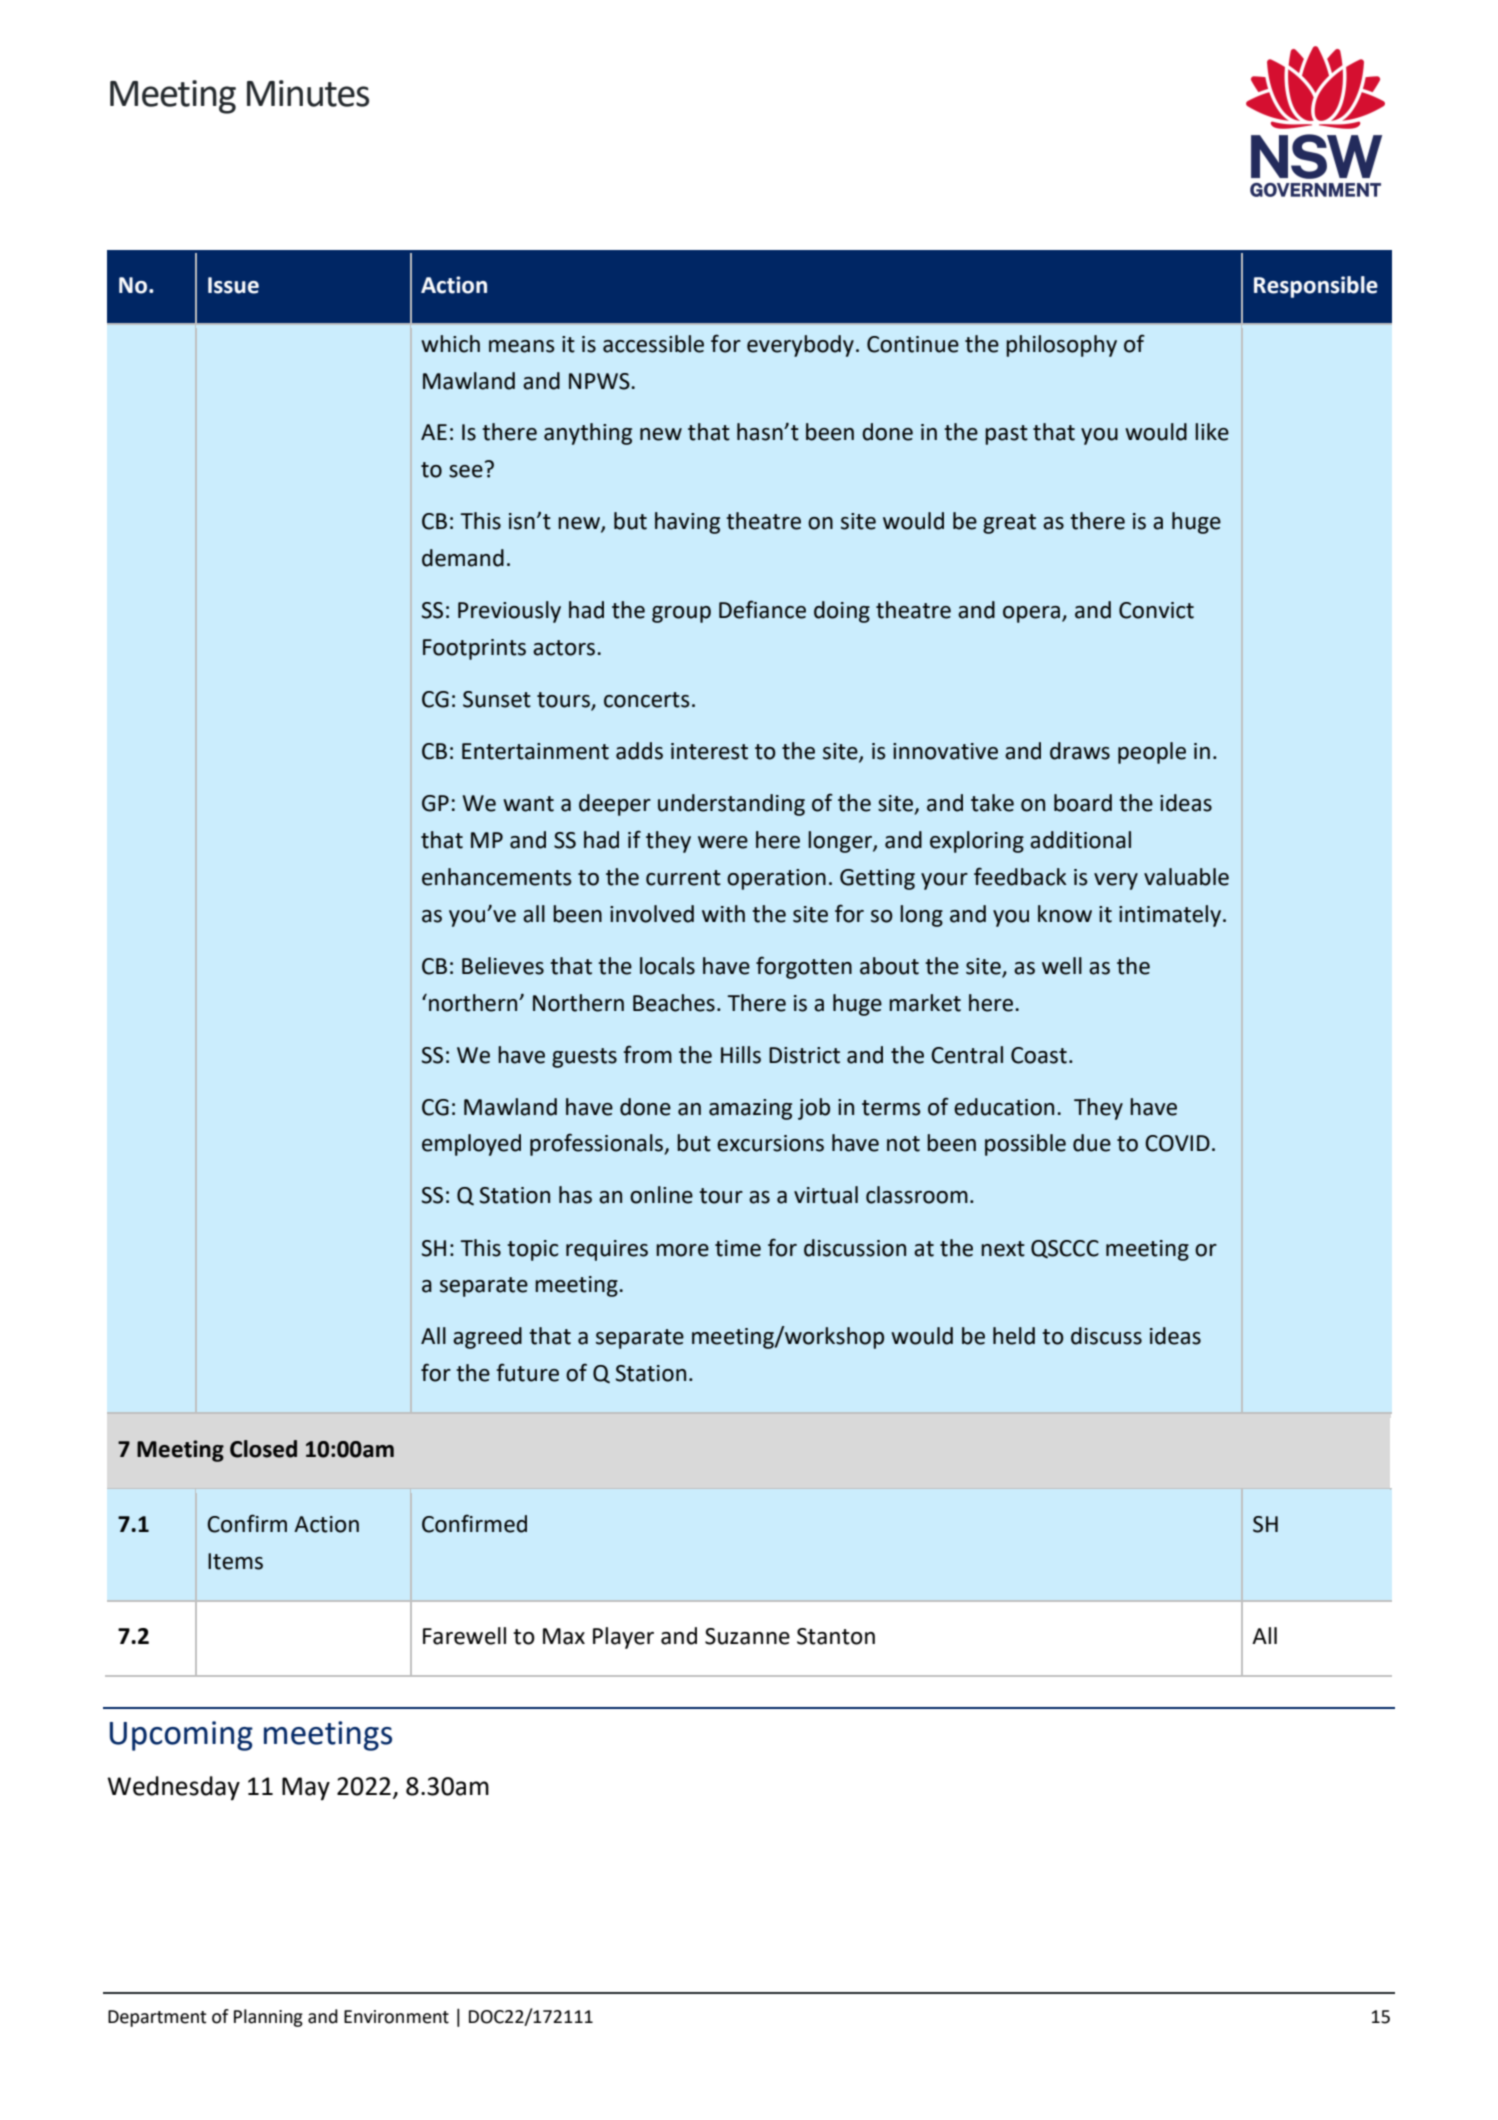  Describe the element at coordinates (463, 558) in the screenshot. I see `demand` at that location.
